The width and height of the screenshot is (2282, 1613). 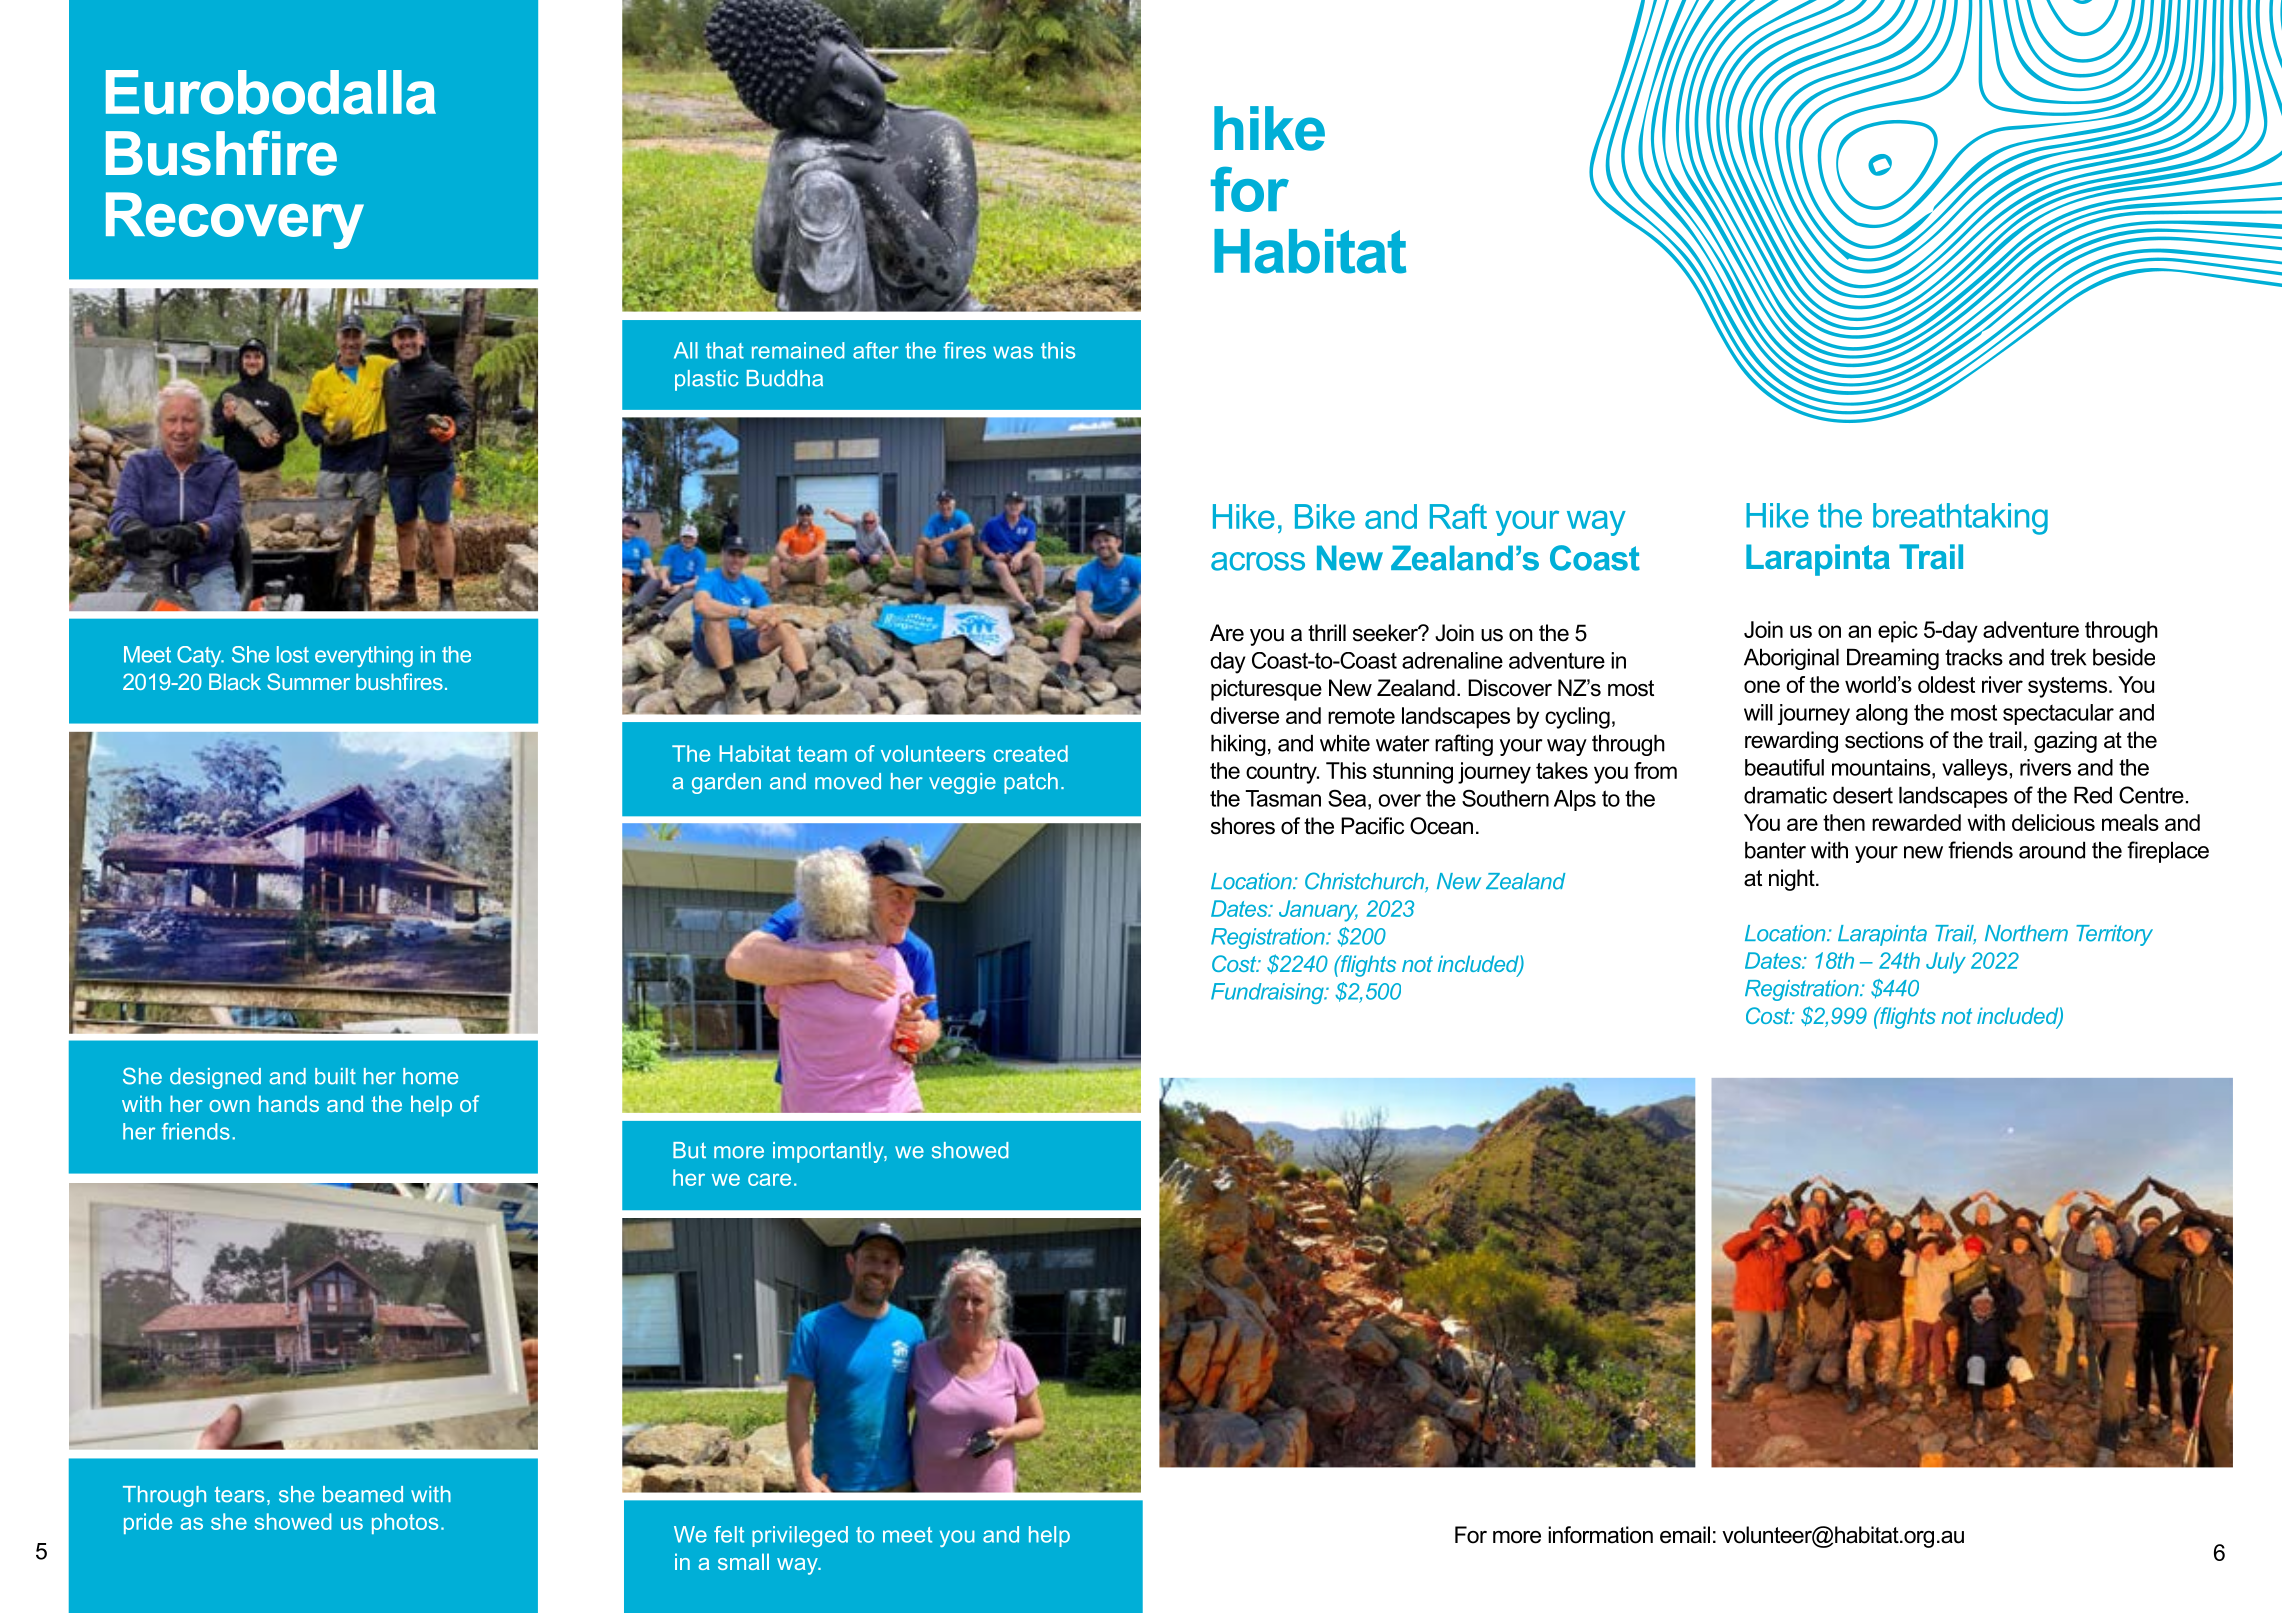 What do you see at coordinates (769, 1179) in the screenshot?
I see `care` at bounding box center [769, 1179].
